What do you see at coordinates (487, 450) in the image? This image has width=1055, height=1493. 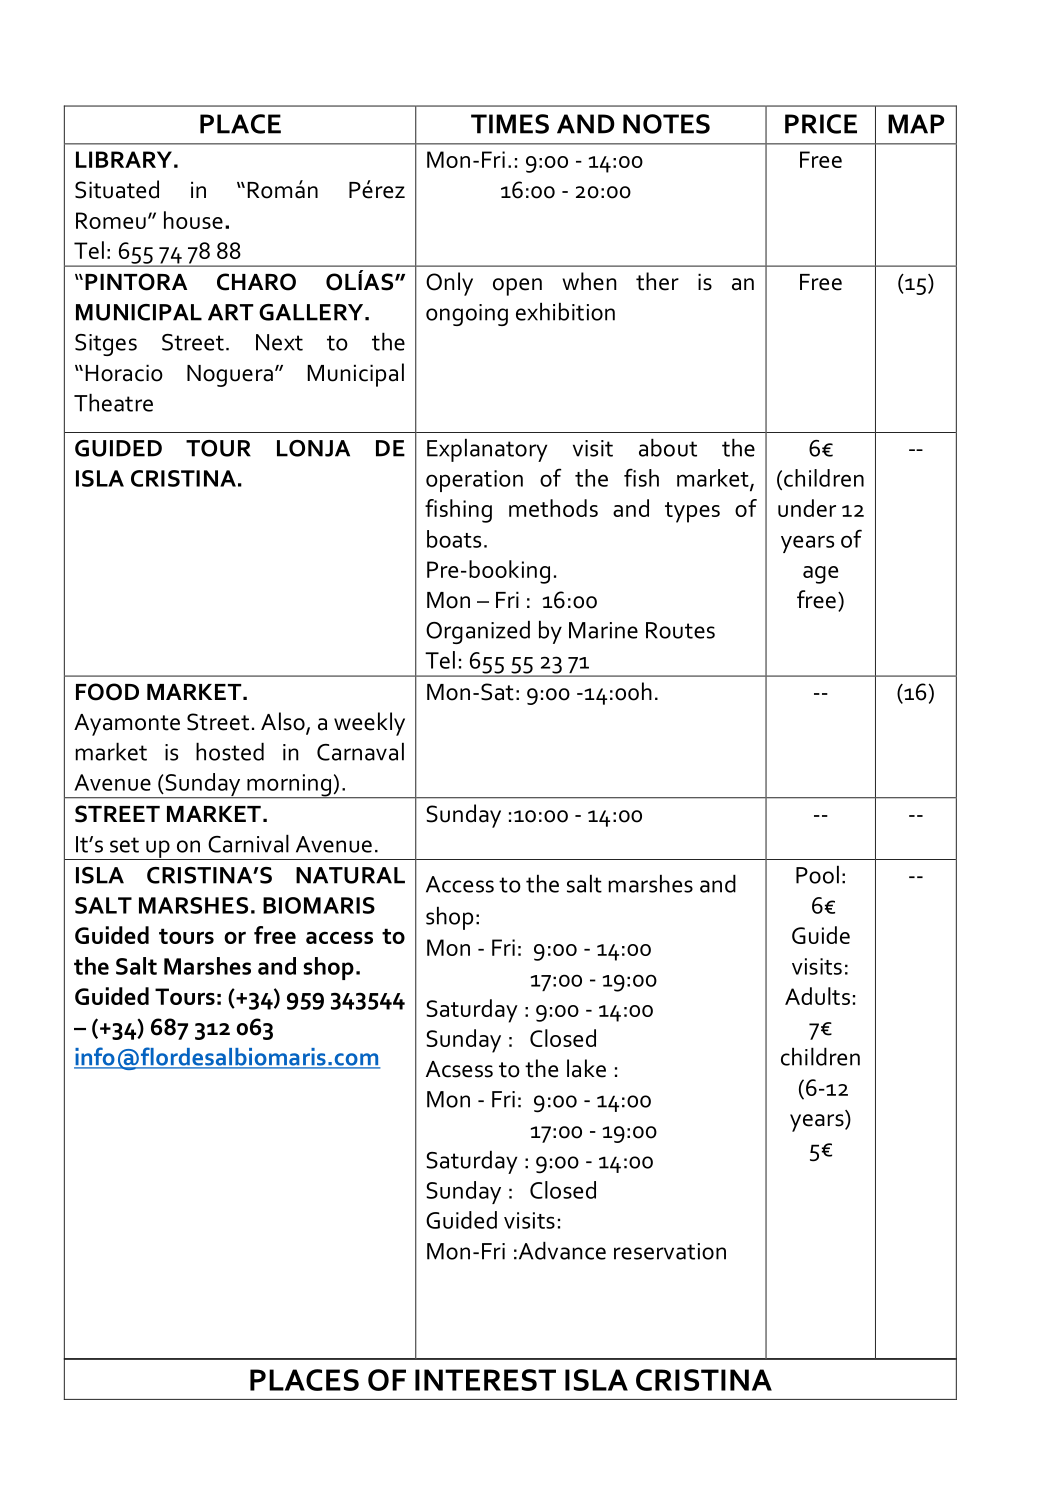 I see `Explanatory` at bounding box center [487, 450].
